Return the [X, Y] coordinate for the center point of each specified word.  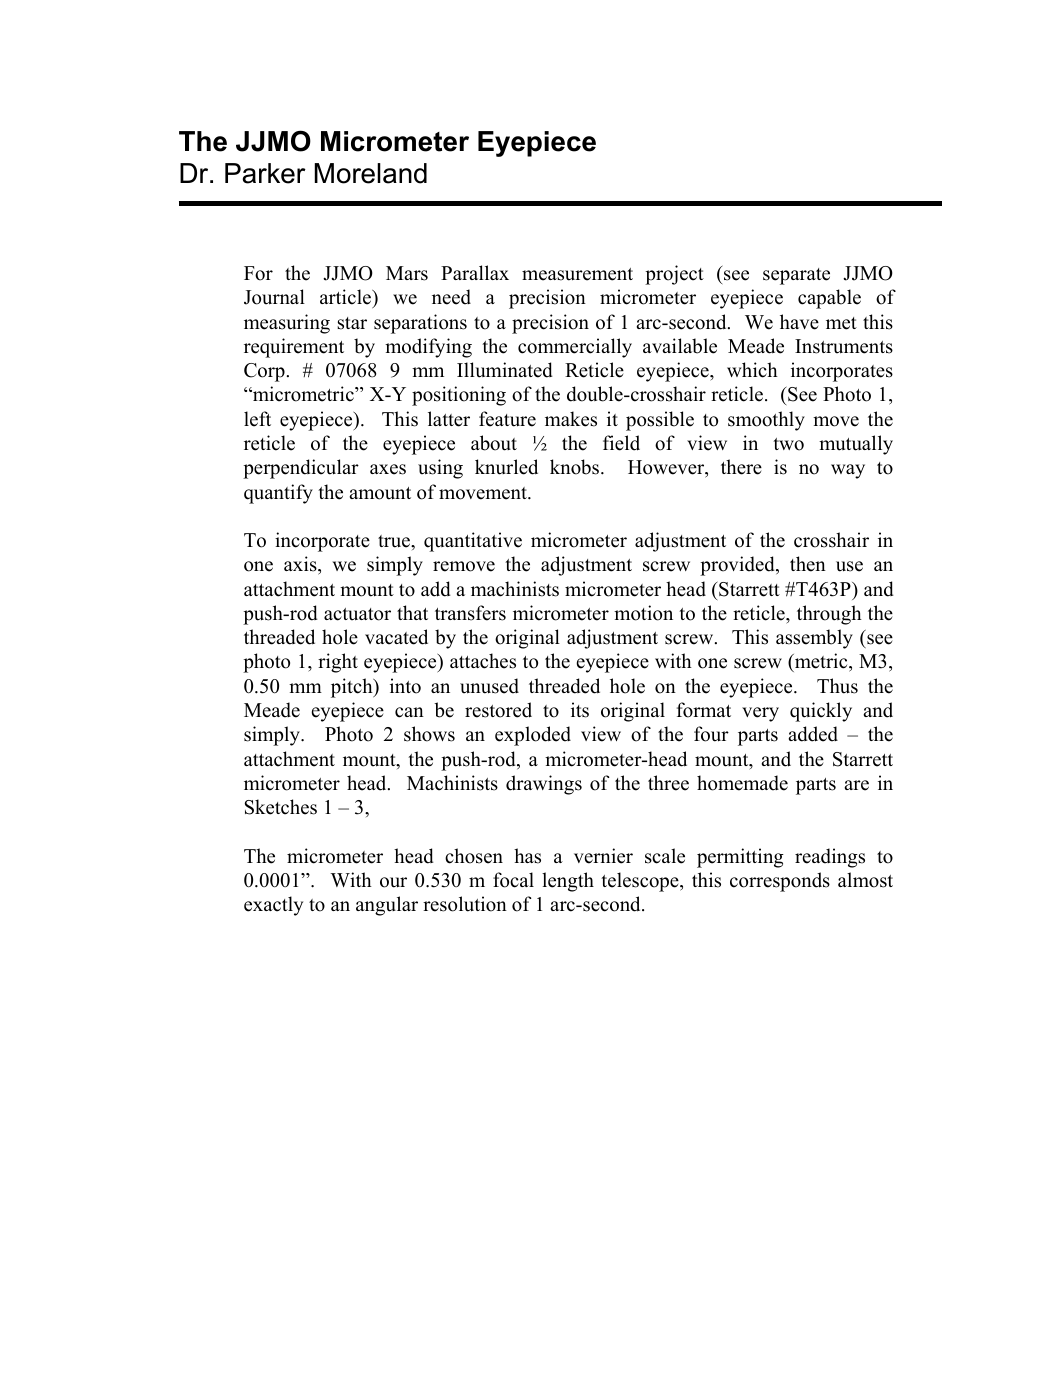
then [808, 564]
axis [301, 565]
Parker [265, 173]
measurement [577, 274]
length [568, 882]
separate [796, 276]
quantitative [473, 542]
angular [387, 906]
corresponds [780, 882]
